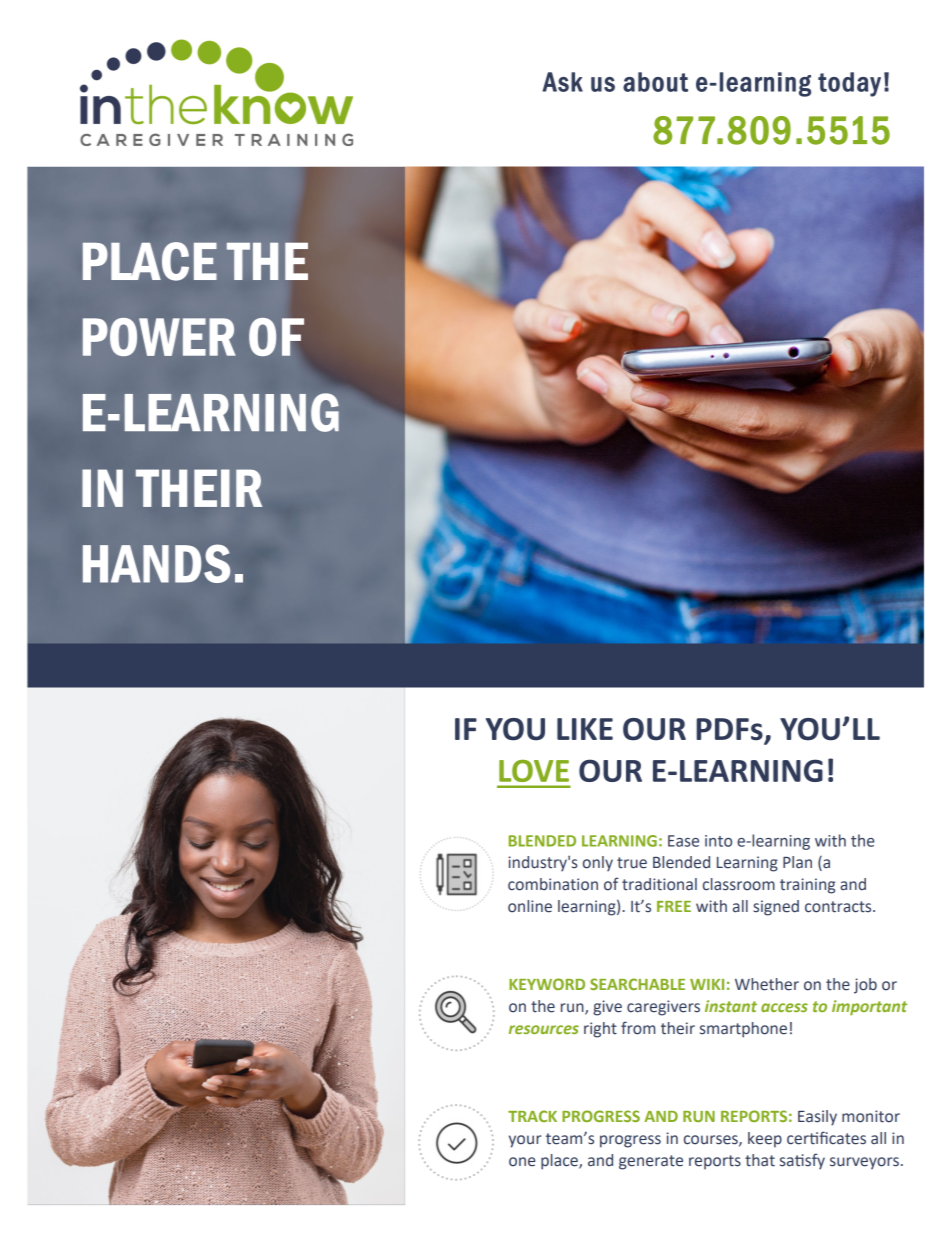 The width and height of the image is (952, 1233). I want to click on about, so click(655, 82).
